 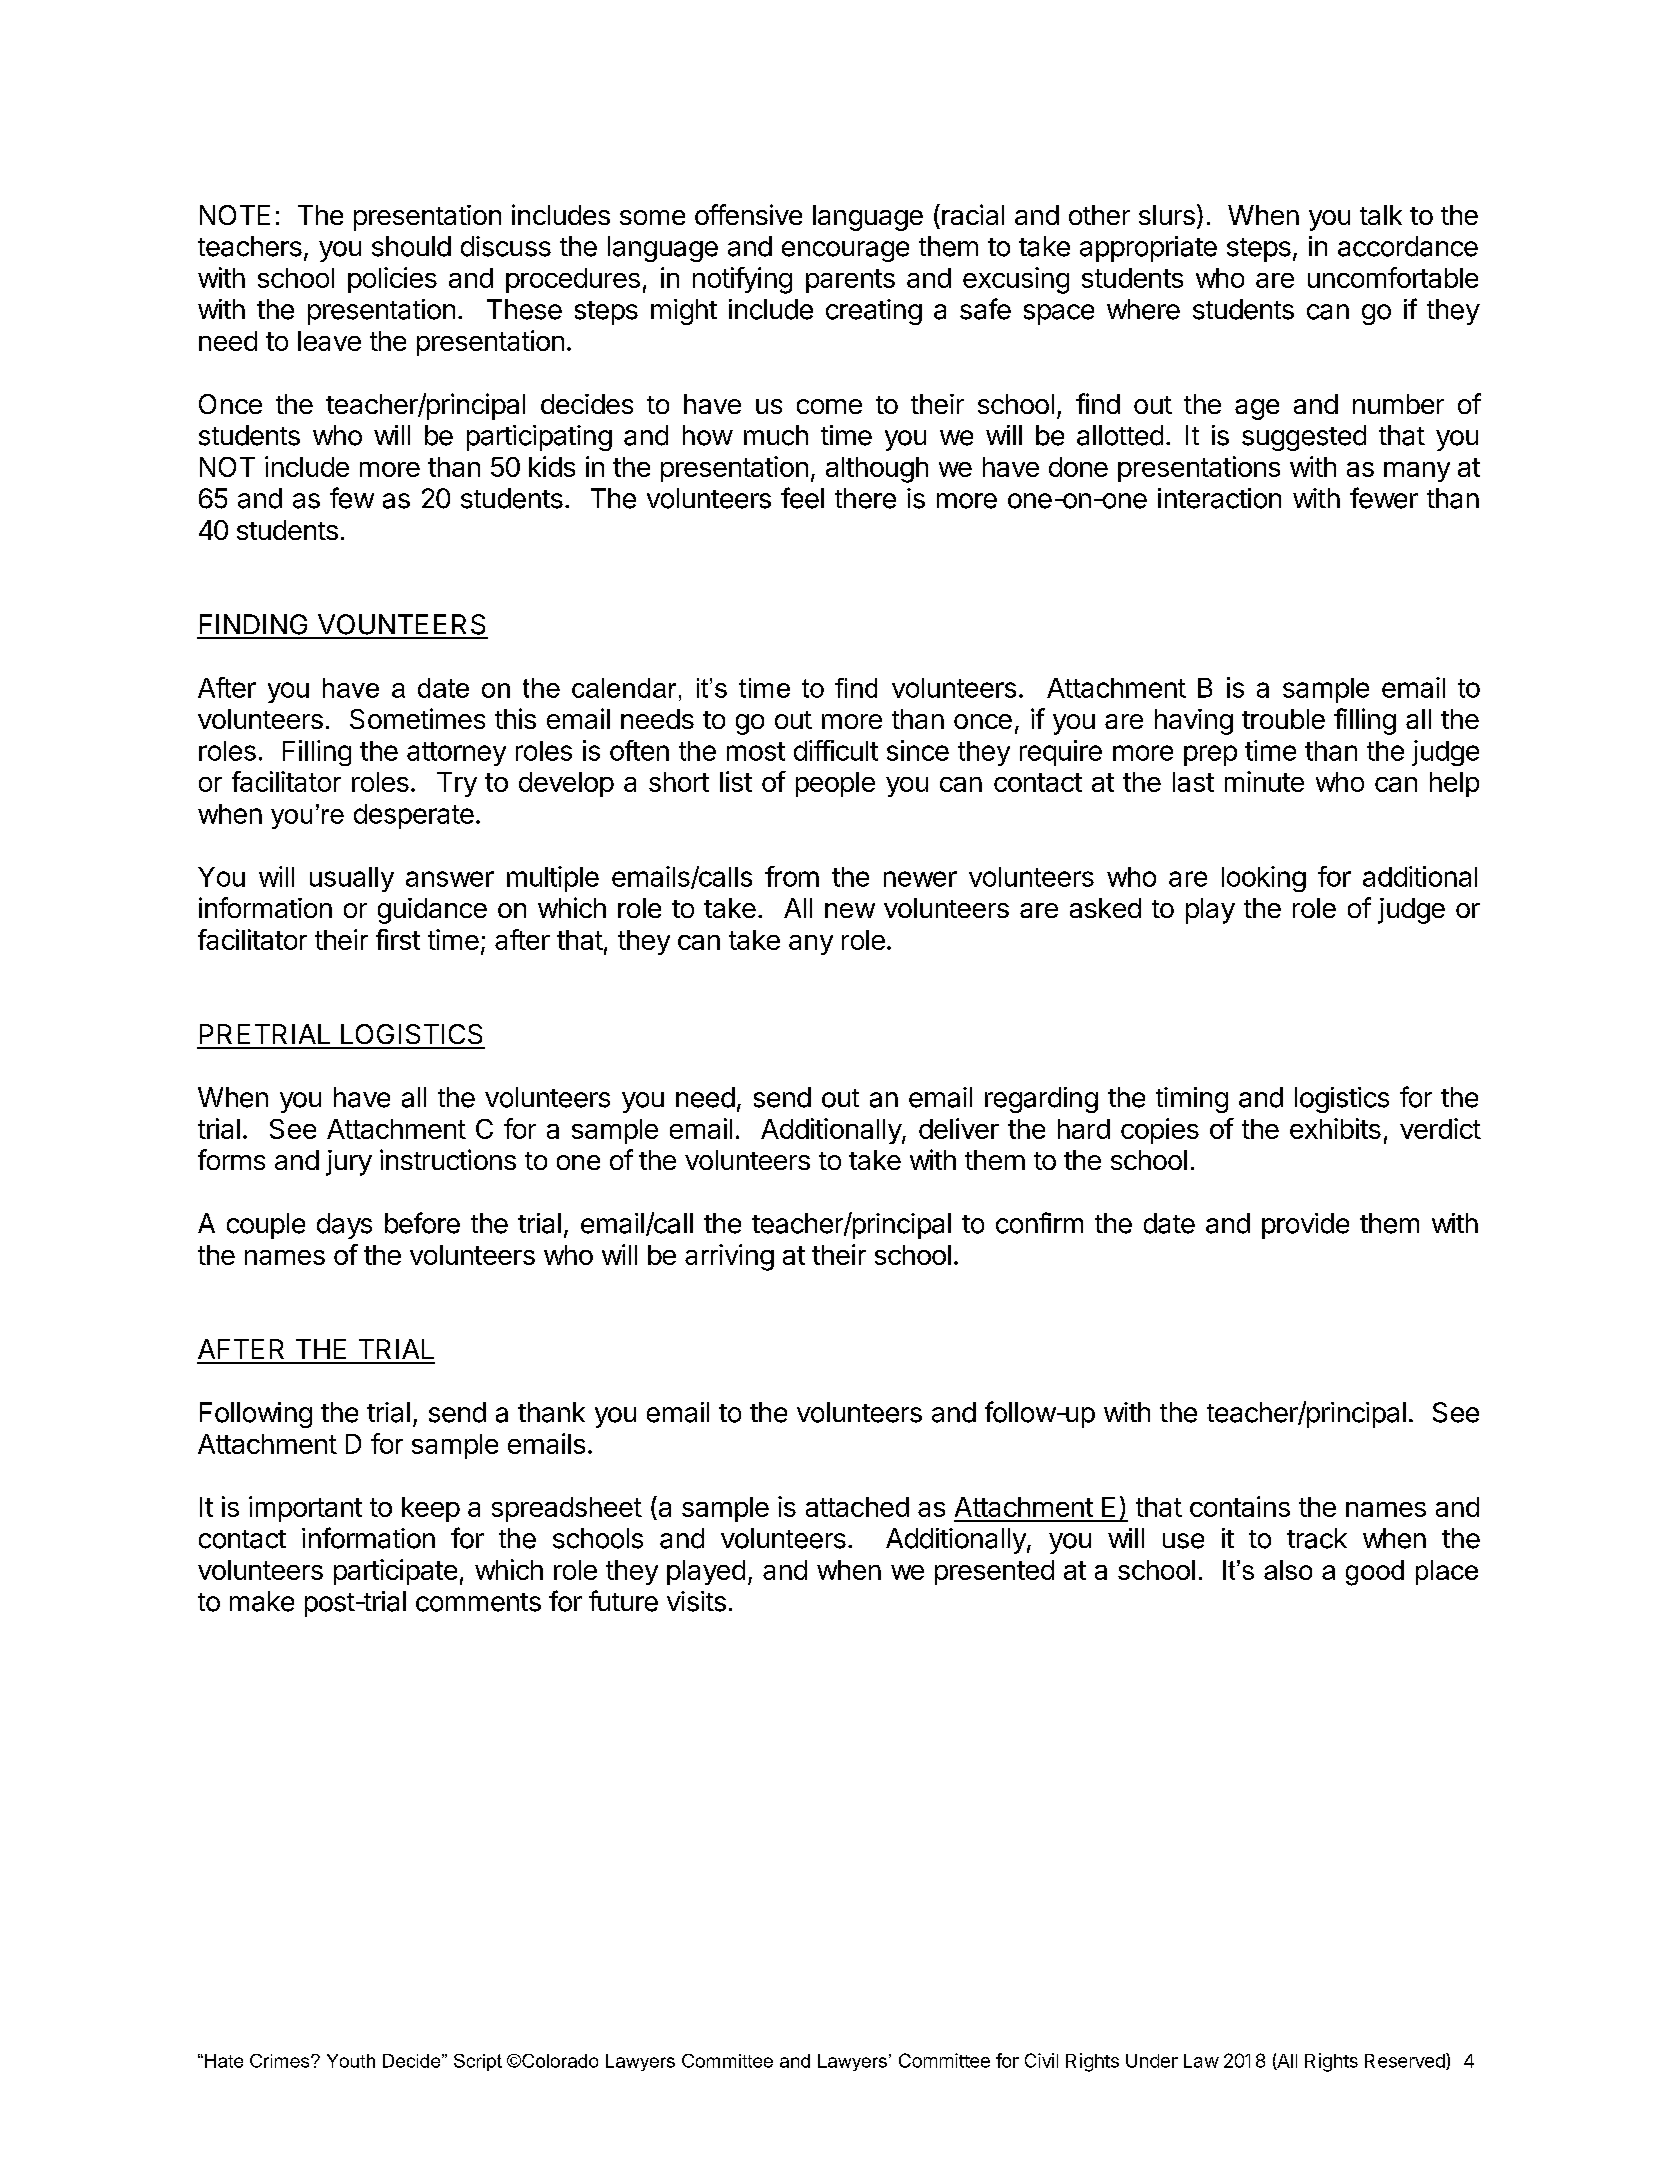 What do you see at coordinates (1240, 1506) in the screenshot?
I see `contains` at bounding box center [1240, 1506].
